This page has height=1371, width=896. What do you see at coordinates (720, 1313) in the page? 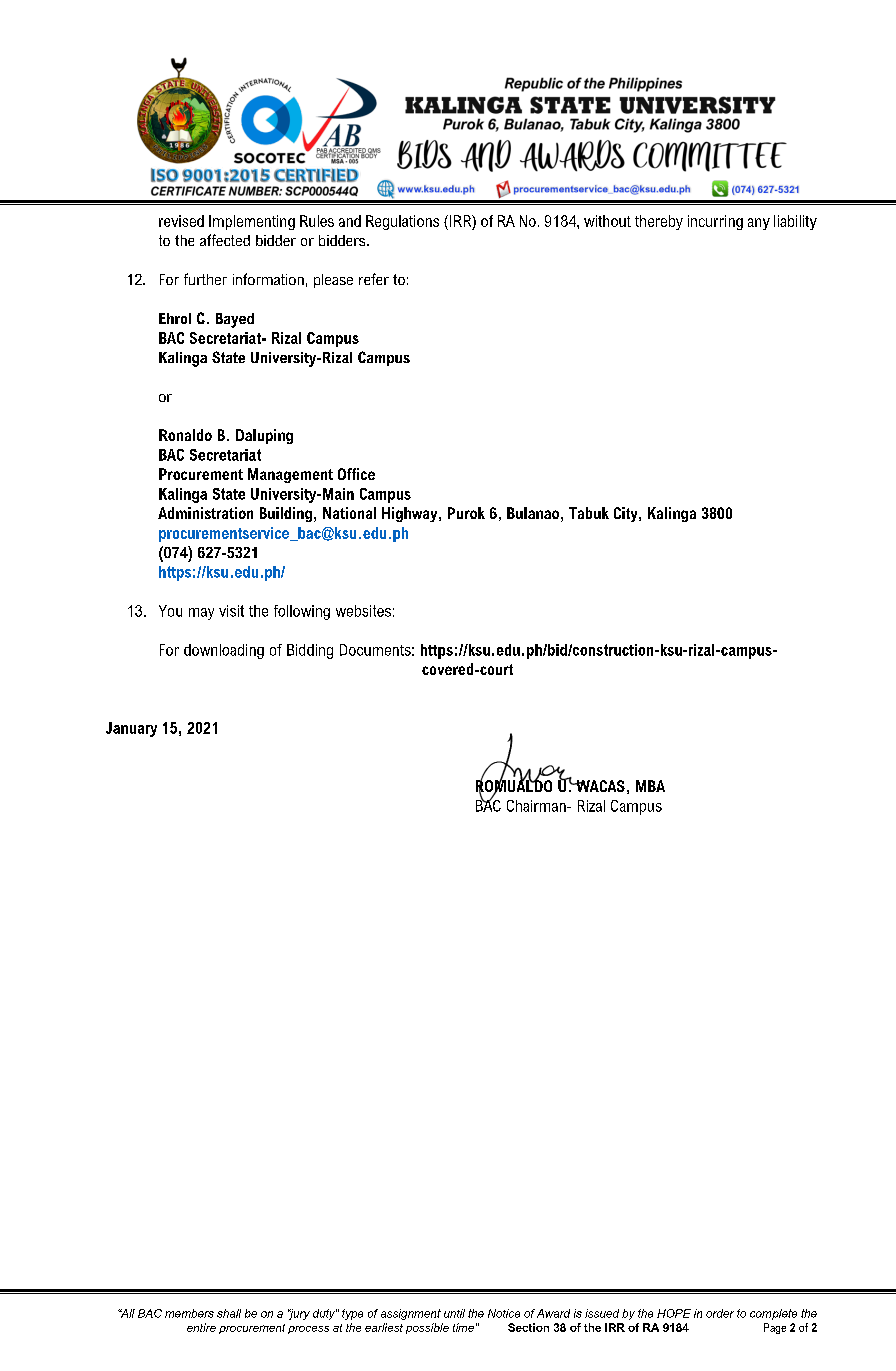
I see `order` at bounding box center [720, 1313].
